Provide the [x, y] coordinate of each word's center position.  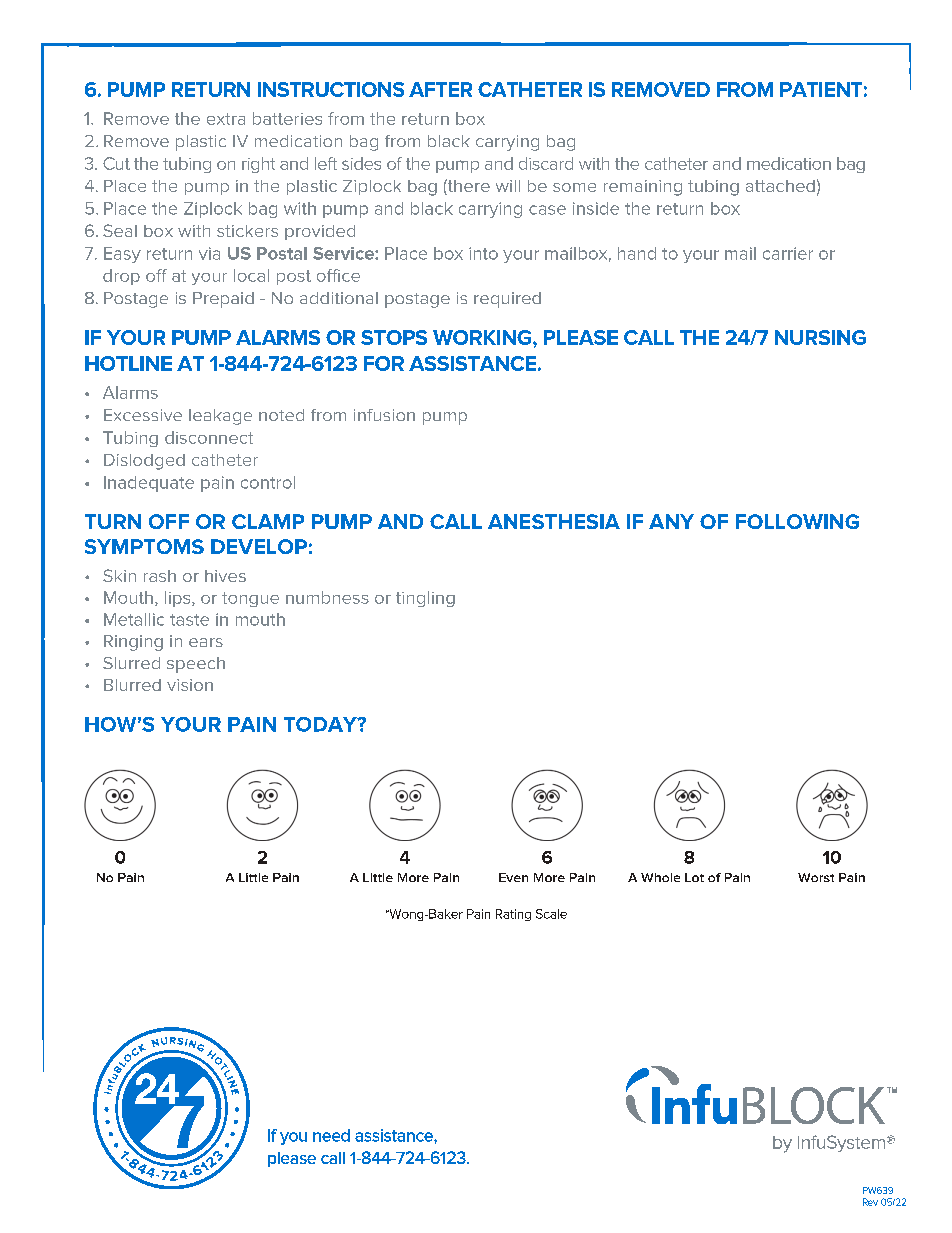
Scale [551, 914]
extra [226, 119]
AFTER [440, 89]
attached [780, 186]
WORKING [483, 337]
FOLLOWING [797, 521]
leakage [220, 417]
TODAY [321, 724]
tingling [425, 599]
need [331, 1135]
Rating [513, 915]
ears [206, 642]
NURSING [820, 337]
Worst [816, 877]
